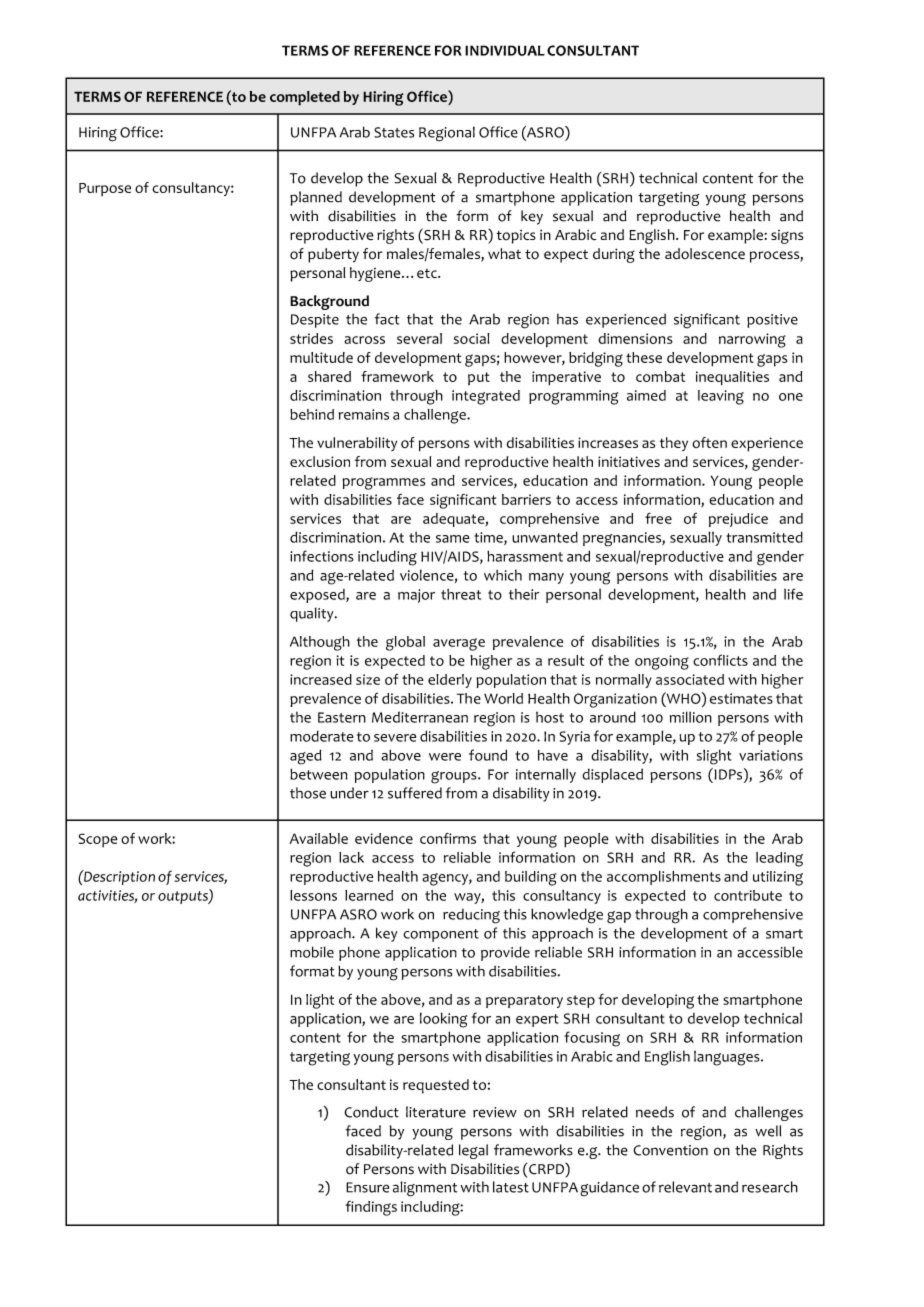 This screenshot has height=1307, width=924. I want to click on Although, so click(320, 643).
